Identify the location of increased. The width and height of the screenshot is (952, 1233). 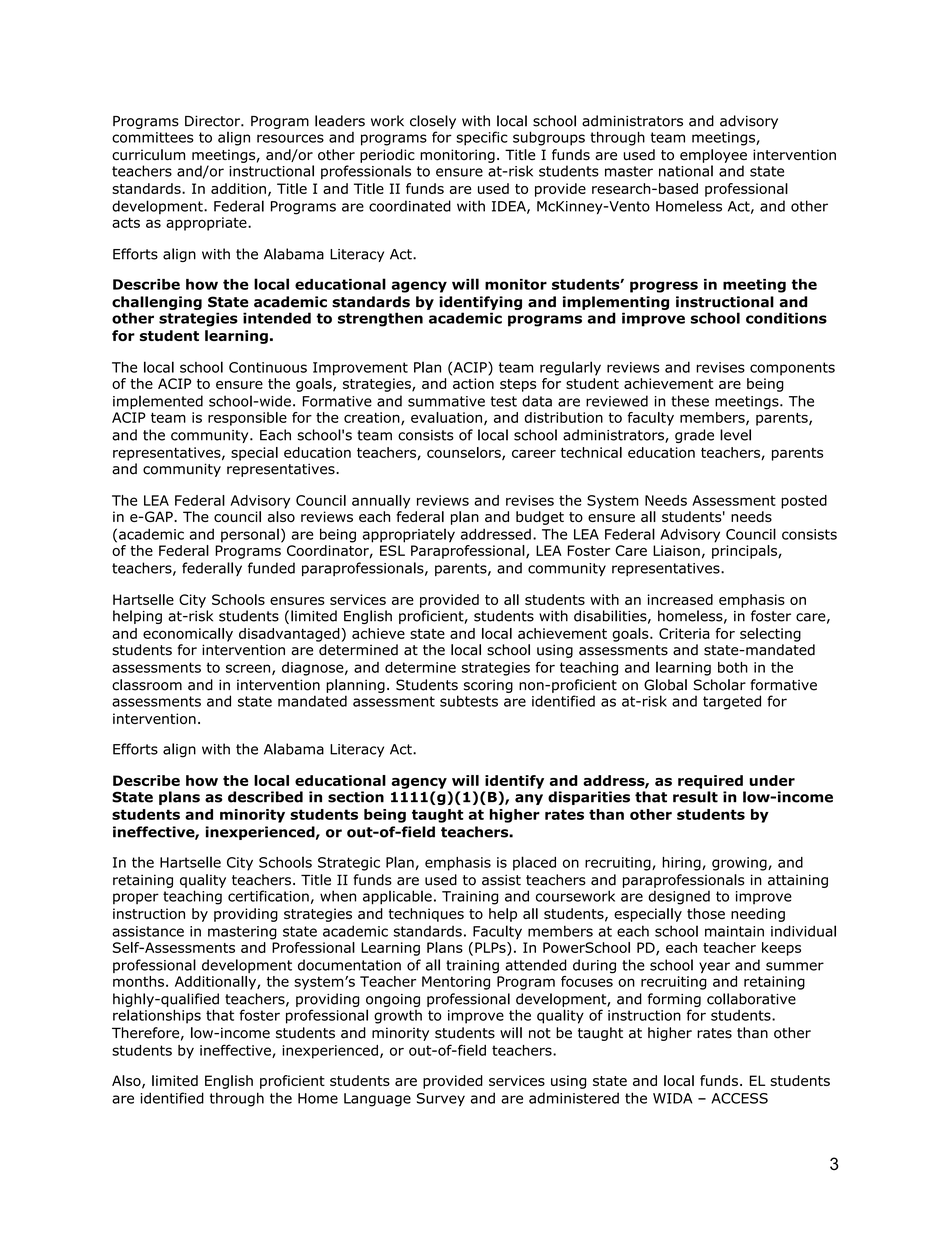
(680, 599).
